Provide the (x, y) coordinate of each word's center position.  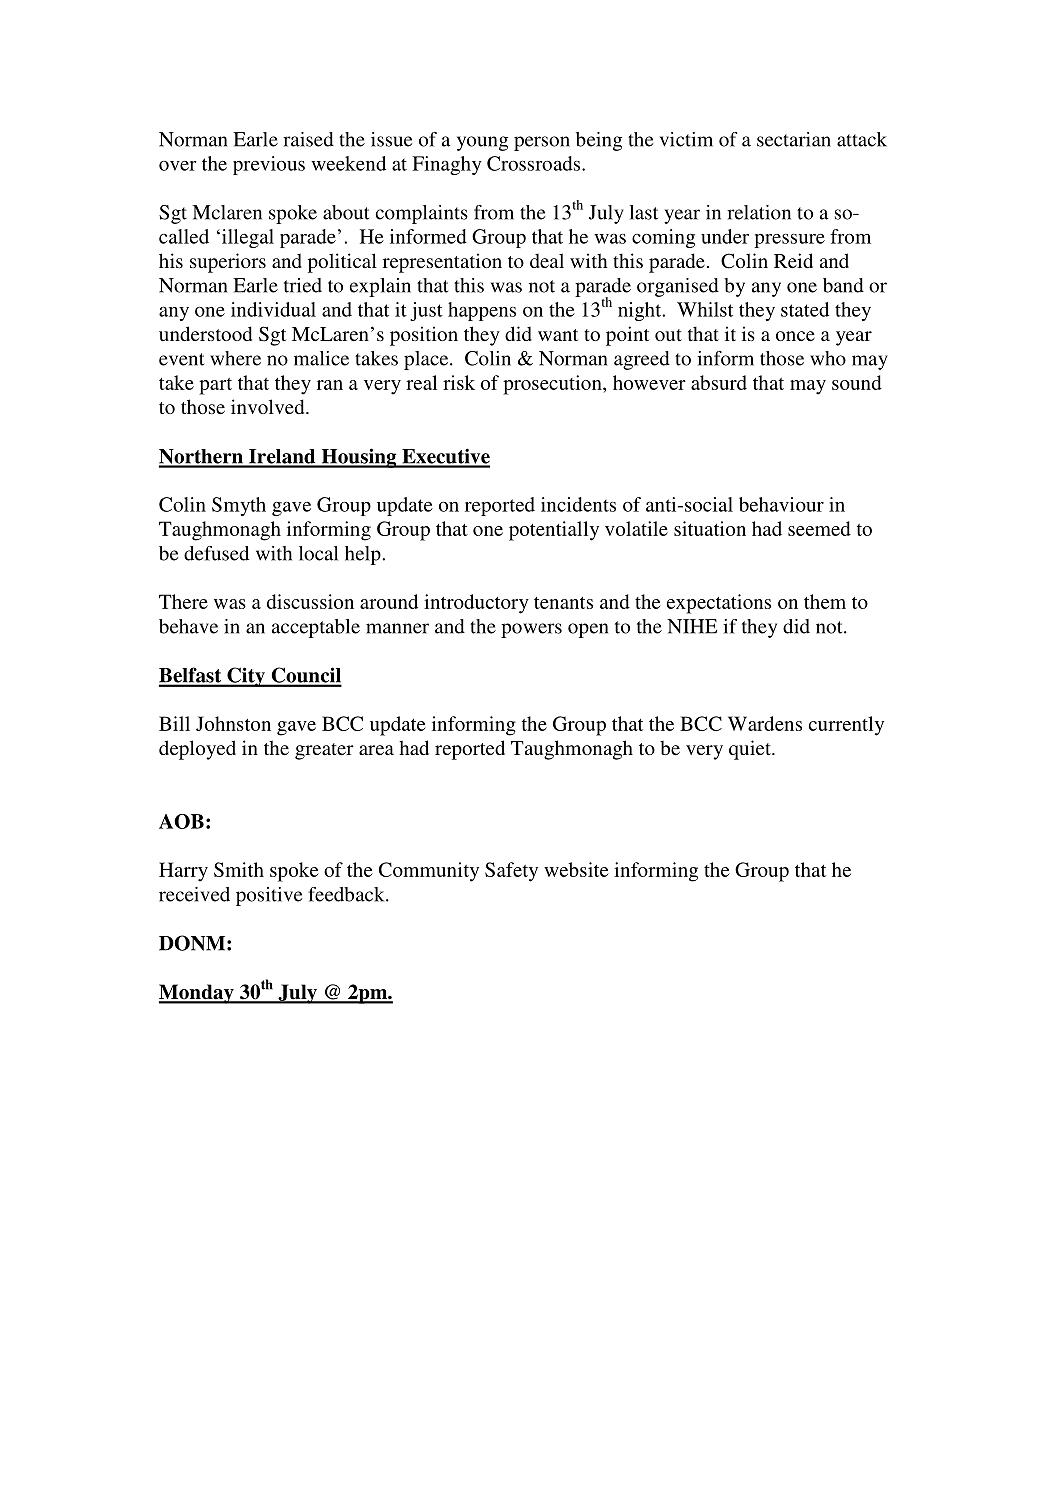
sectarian (794, 139)
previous (269, 165)
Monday (197, 994)
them (825, 601)
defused (216, 553)
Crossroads (535, 163)
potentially (554, 531)
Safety (511, 872)
